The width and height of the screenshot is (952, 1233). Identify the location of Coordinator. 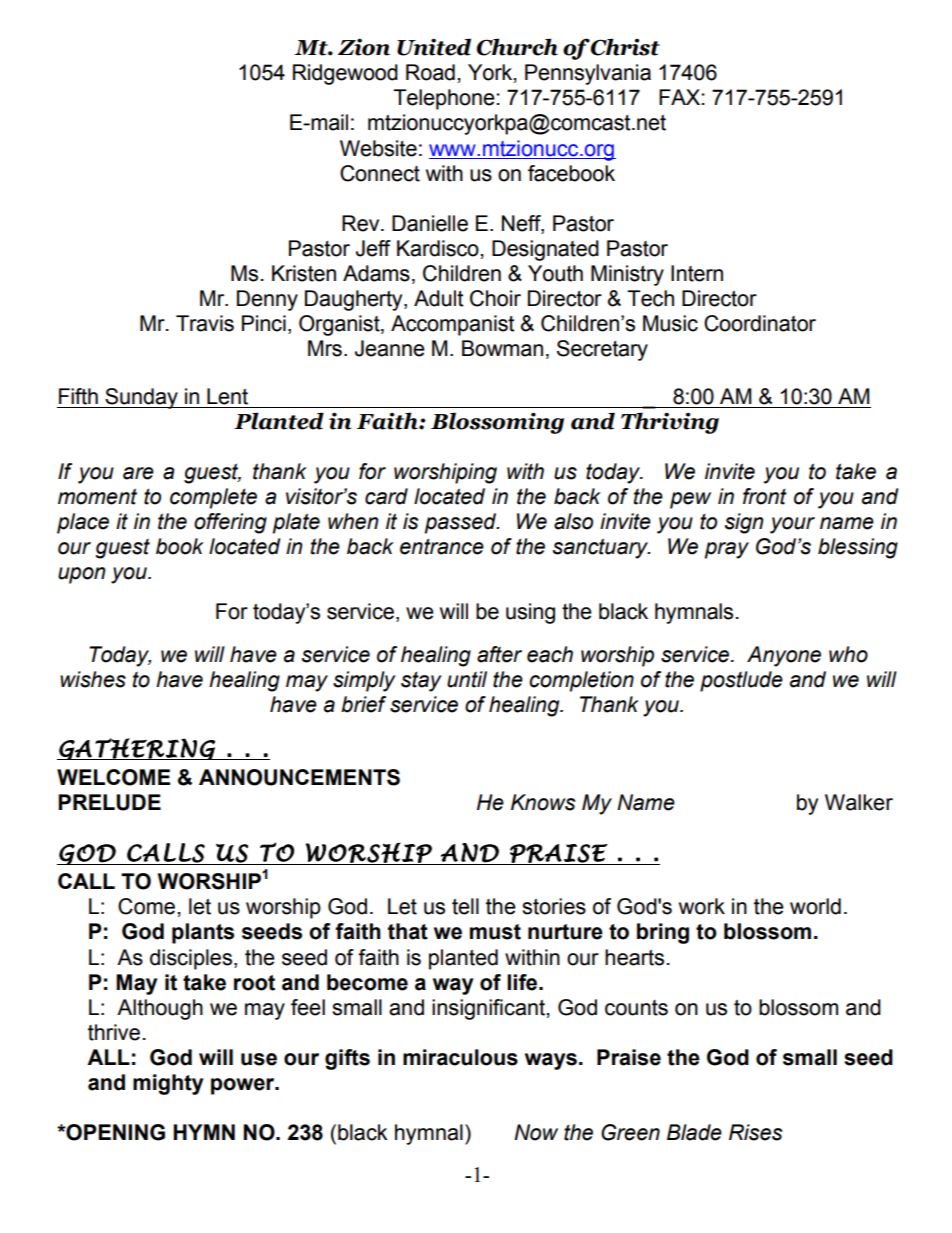
(760, 323).
